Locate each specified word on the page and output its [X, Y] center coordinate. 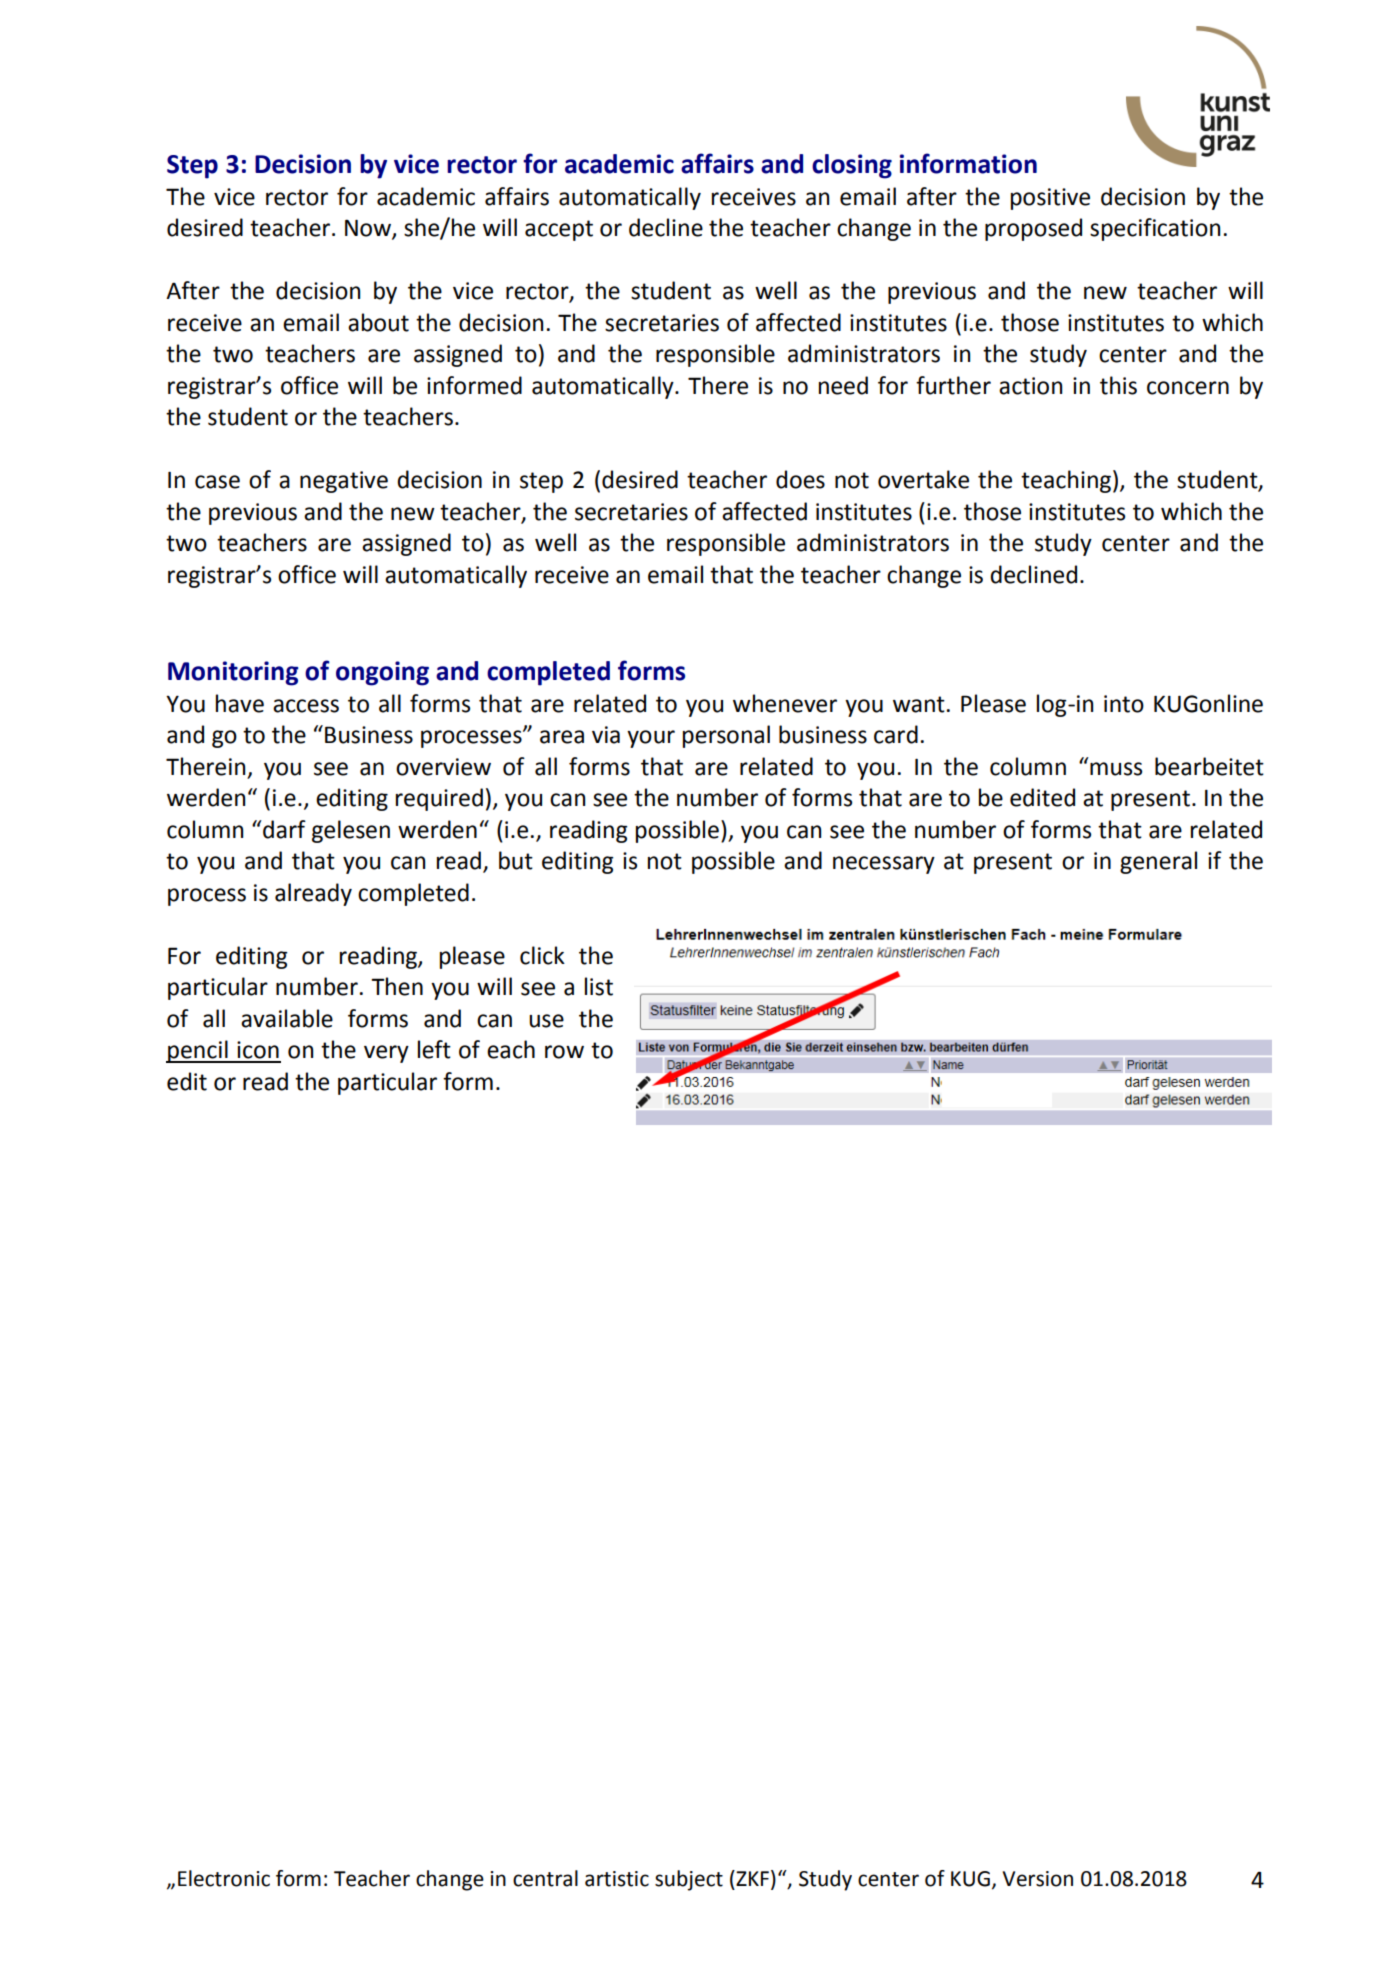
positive [1050, 199]
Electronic [224, 1878]
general [1158, 862]
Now [369, 229]
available [287, 1018]
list [599, 986]
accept [559, 230]
